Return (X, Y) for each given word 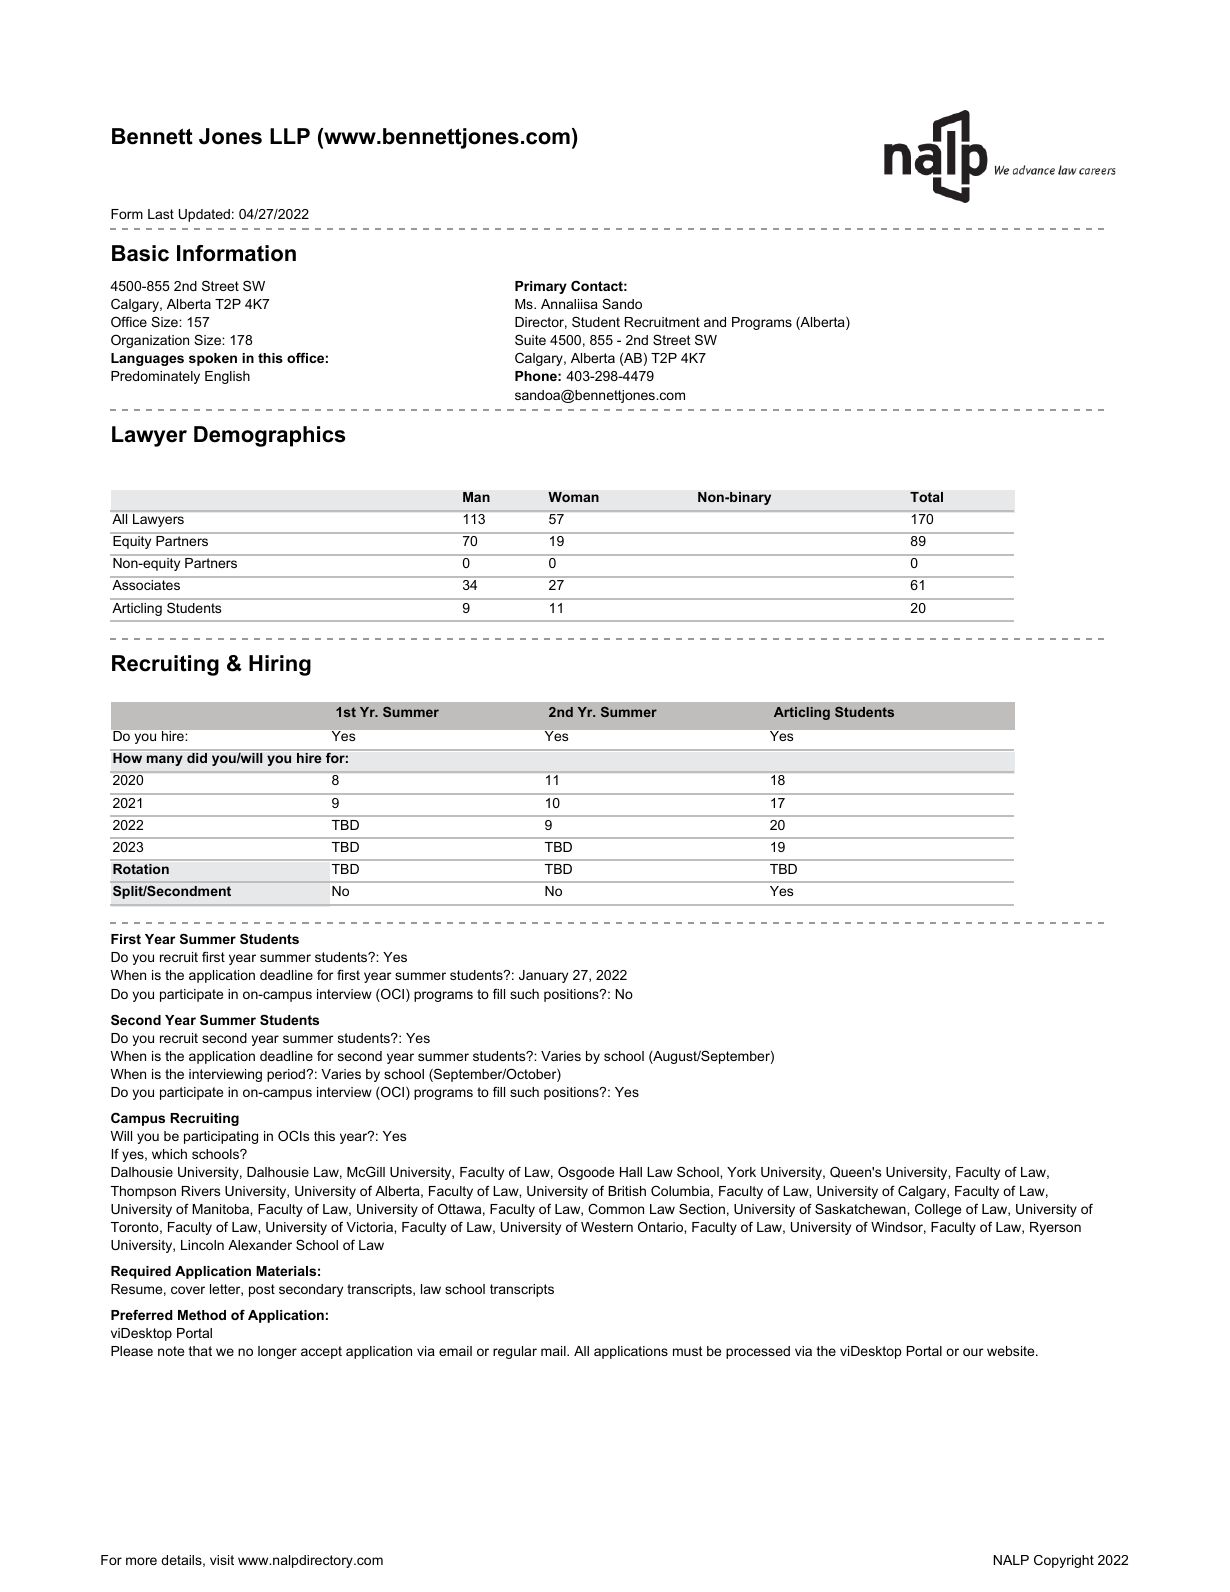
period (287, 1075)
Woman (573, 497)
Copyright (1064, 1561)
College (938, 1210)
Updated (204, 215)
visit (222, 1560)
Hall (631, 1172)
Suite (530, 339)
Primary (541, 287)
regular (515, 1352)
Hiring (280, 665)
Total (926, 497)
